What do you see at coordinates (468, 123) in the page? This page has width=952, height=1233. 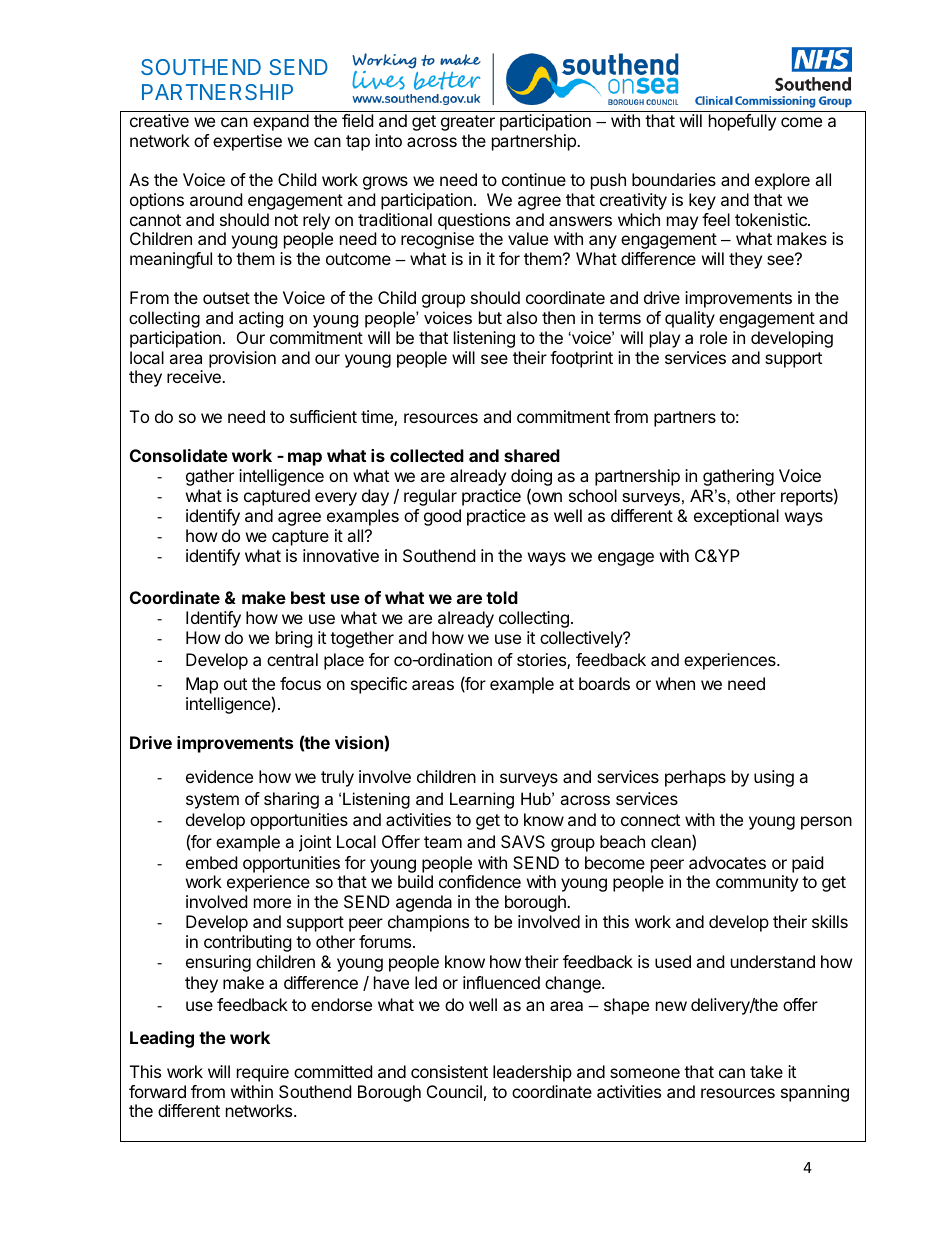 I see `greater` at bounding box center [468, 123].
